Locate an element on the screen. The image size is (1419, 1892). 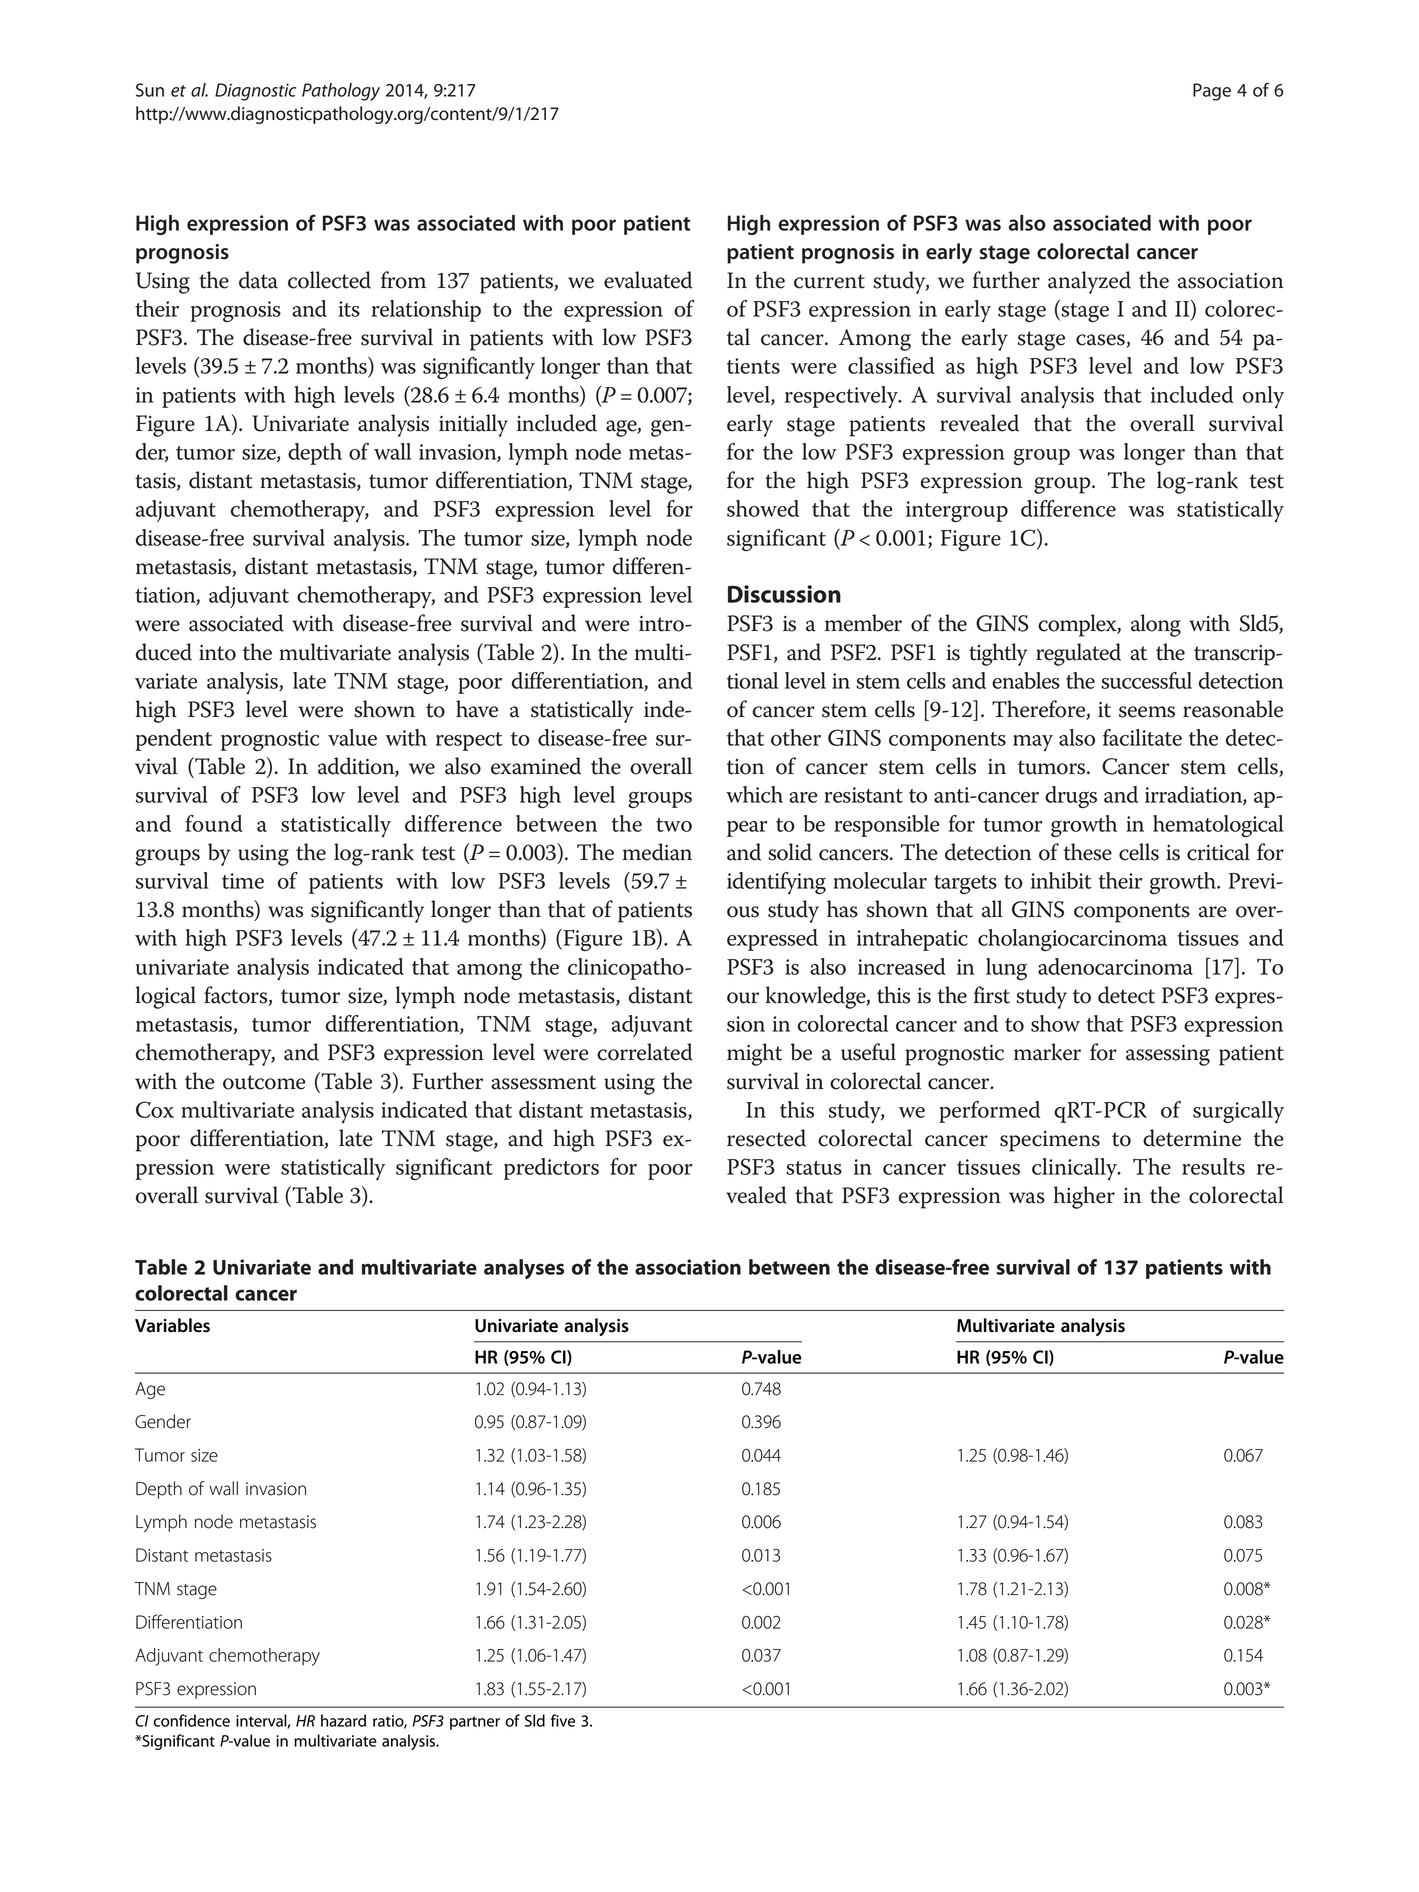
member is located at coordinates (863, 623).
